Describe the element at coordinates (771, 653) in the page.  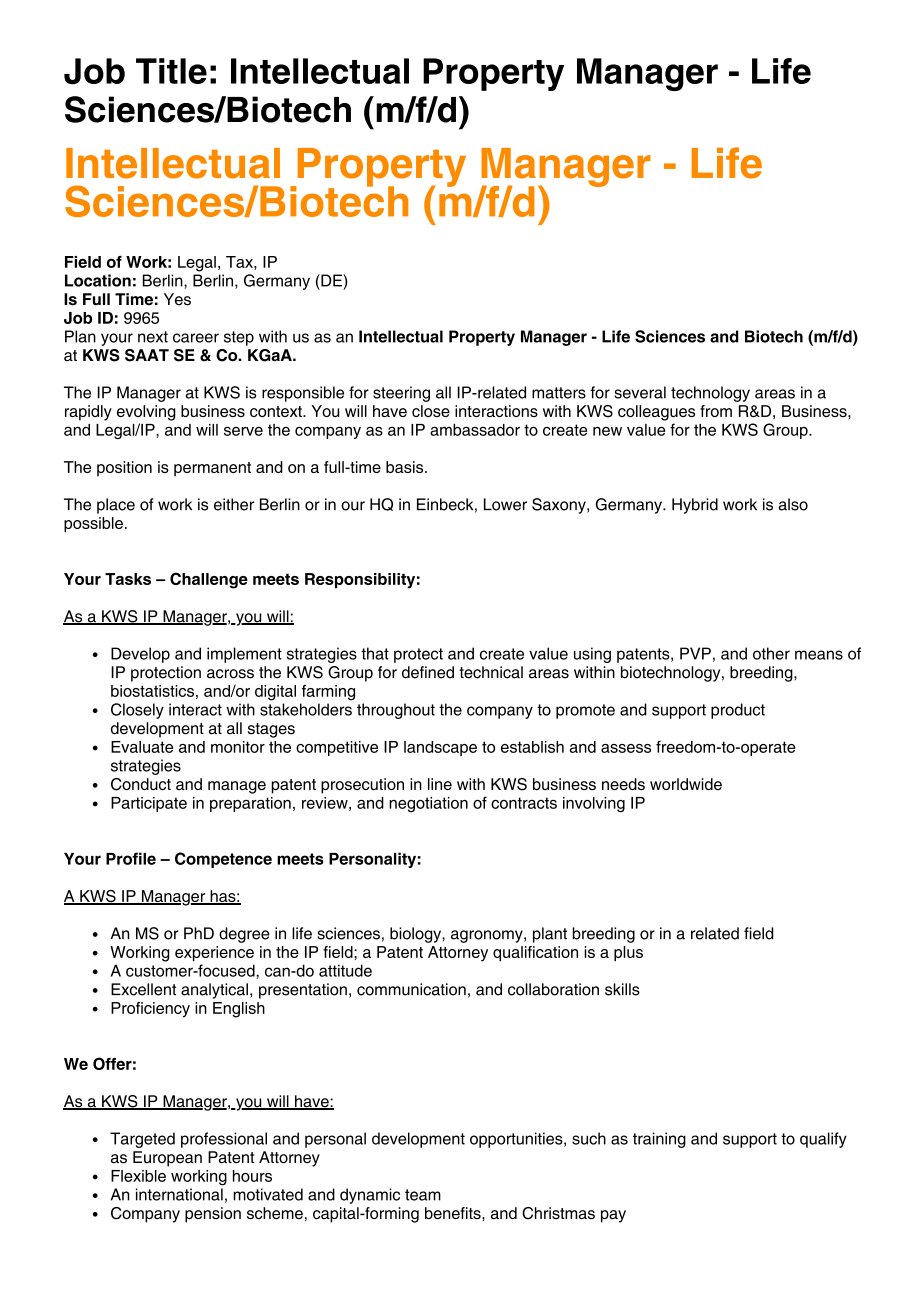
I see `other` at that location.
